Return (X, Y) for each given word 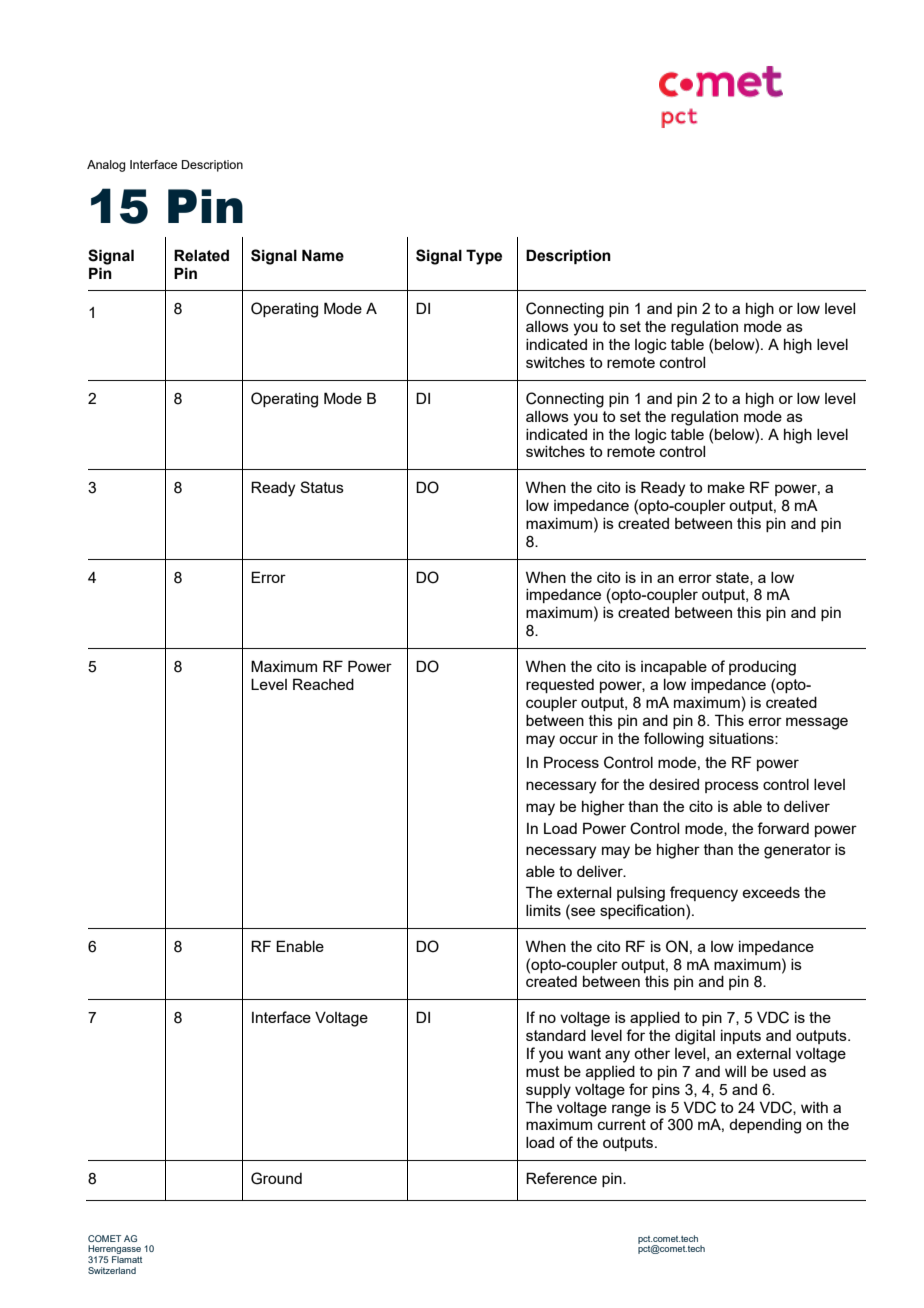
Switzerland (112, 1270)
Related (201, 255)
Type (484, 257)
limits (543, 910)
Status (322, 487)
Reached (323, 684)
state (733, 578)
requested (560, 686)
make (726, 487)
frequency (704, 894)
